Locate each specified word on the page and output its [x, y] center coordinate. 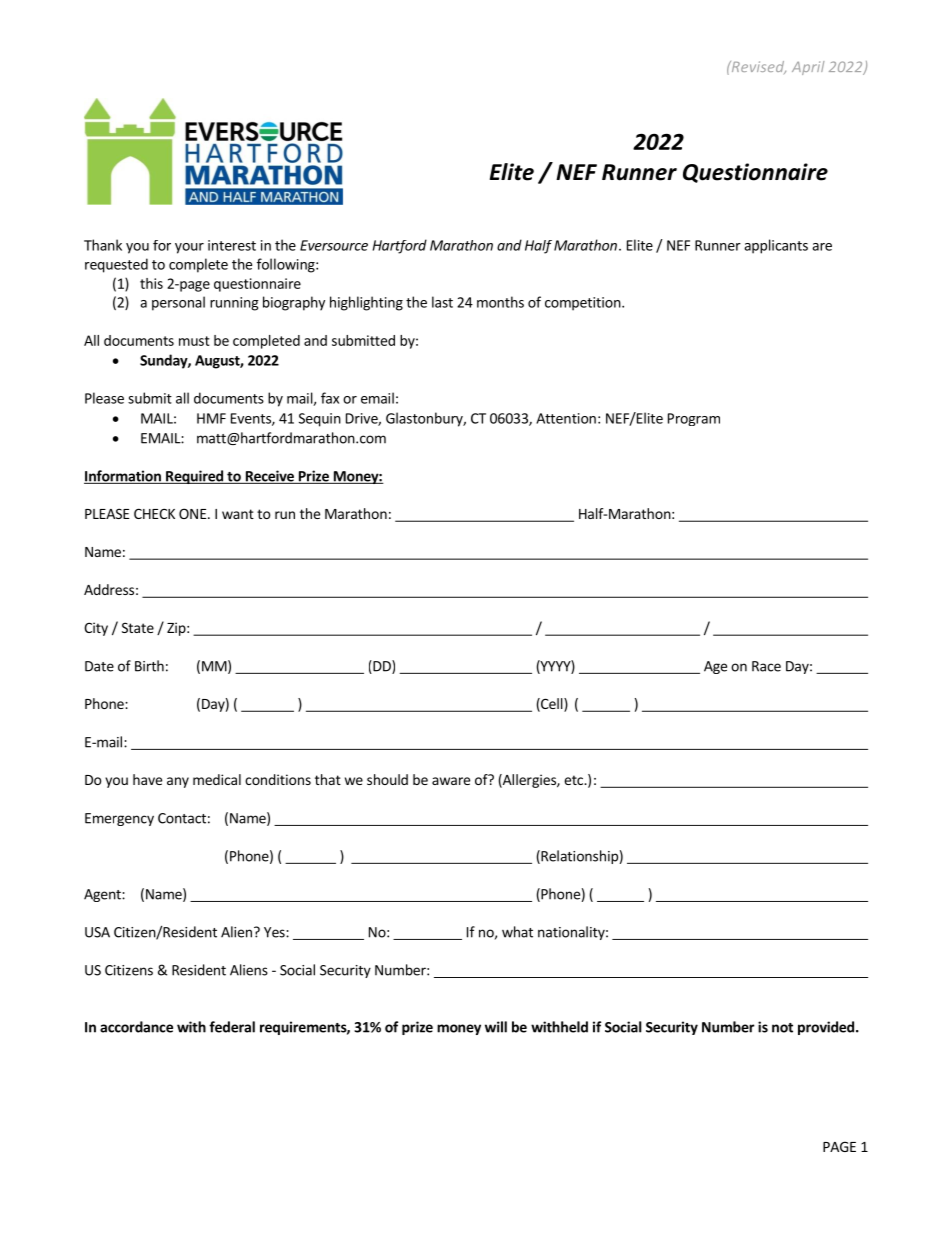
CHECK [154, 513]
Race [766, 666]
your [189, 248]
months [500, 302]
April [808, 68]
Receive [269, 477]
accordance [136, 1027]
